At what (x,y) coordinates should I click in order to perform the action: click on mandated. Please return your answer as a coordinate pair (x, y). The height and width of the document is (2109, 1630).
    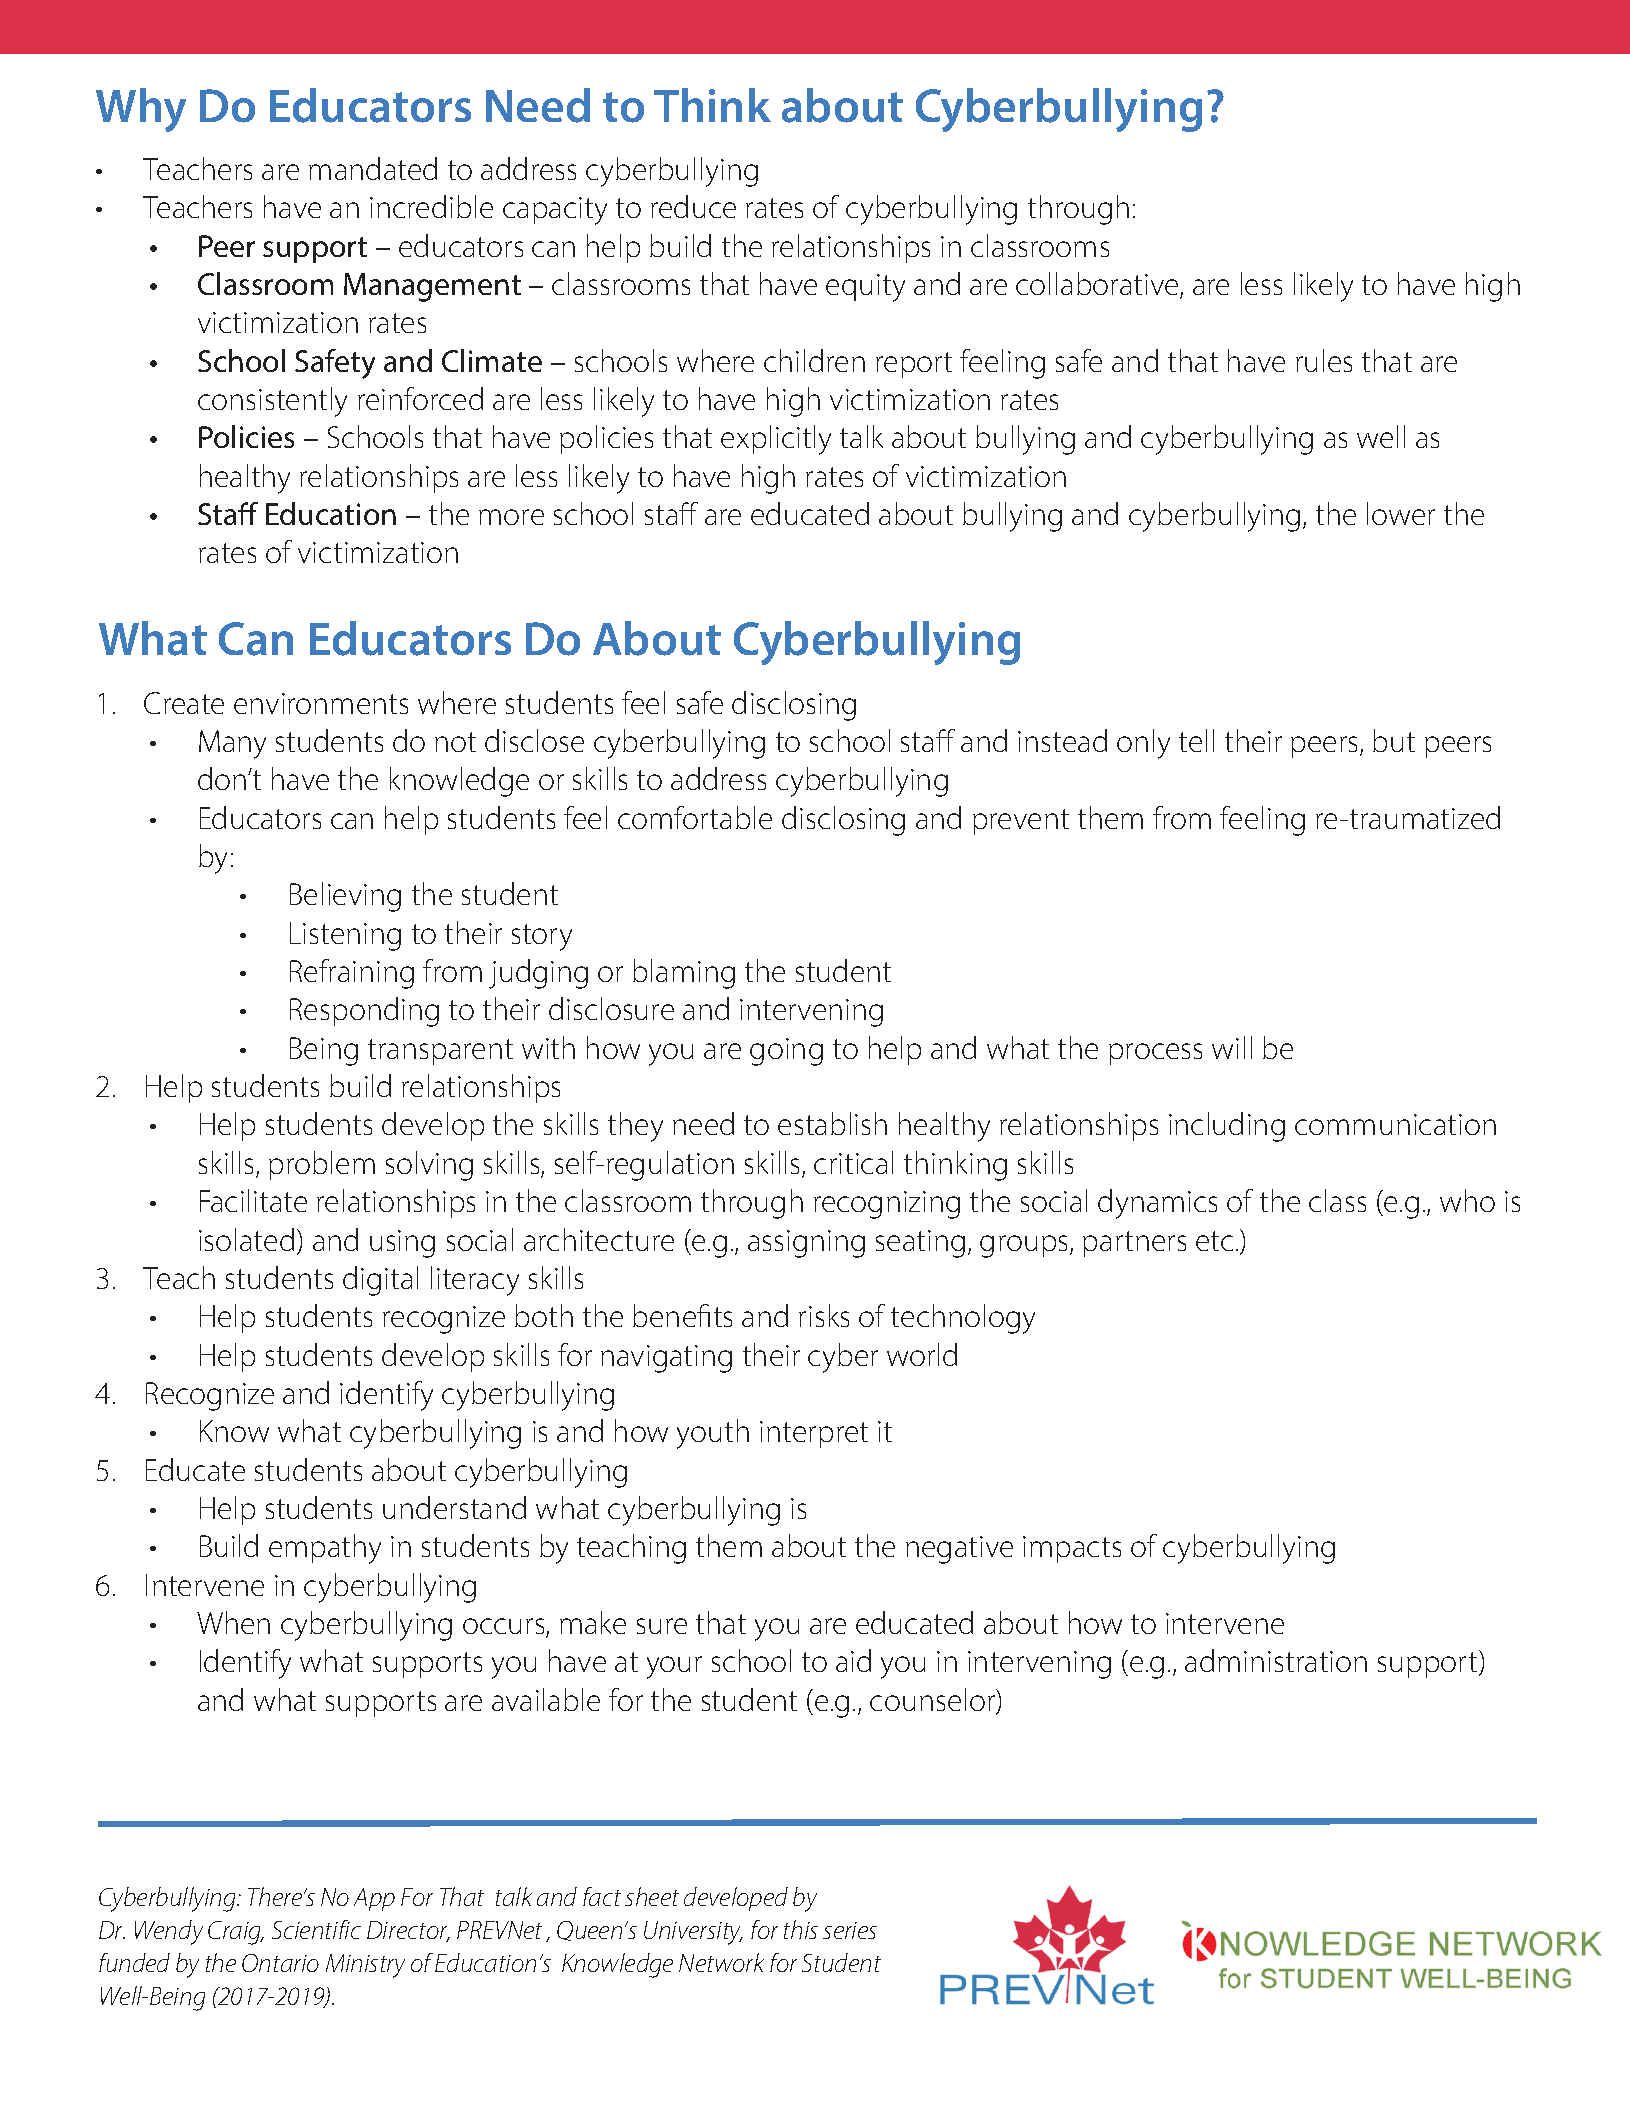
    Looking at the image, I should click on (373, 168).
